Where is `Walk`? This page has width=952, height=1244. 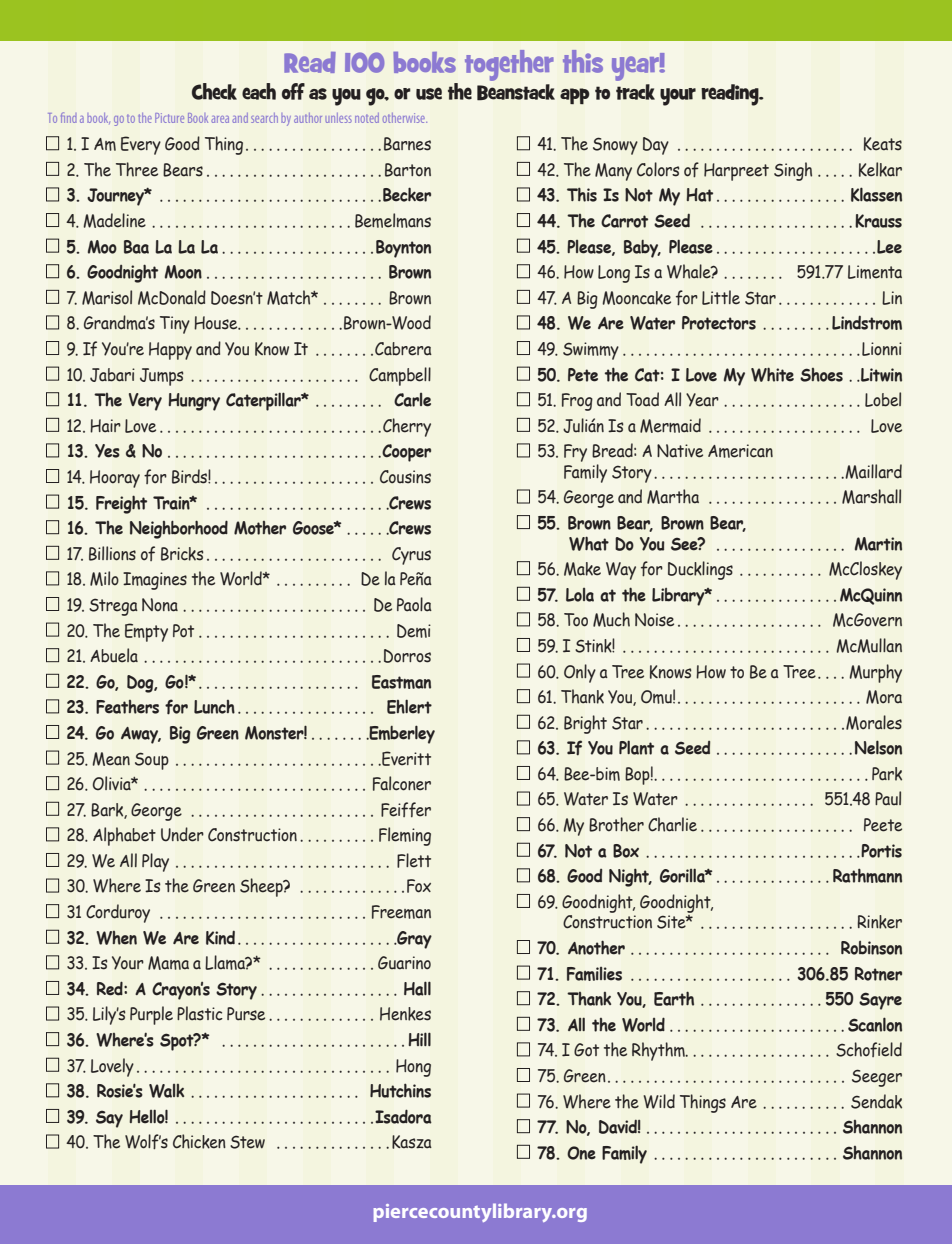
Walk is located at coordinates (166, 1091).
